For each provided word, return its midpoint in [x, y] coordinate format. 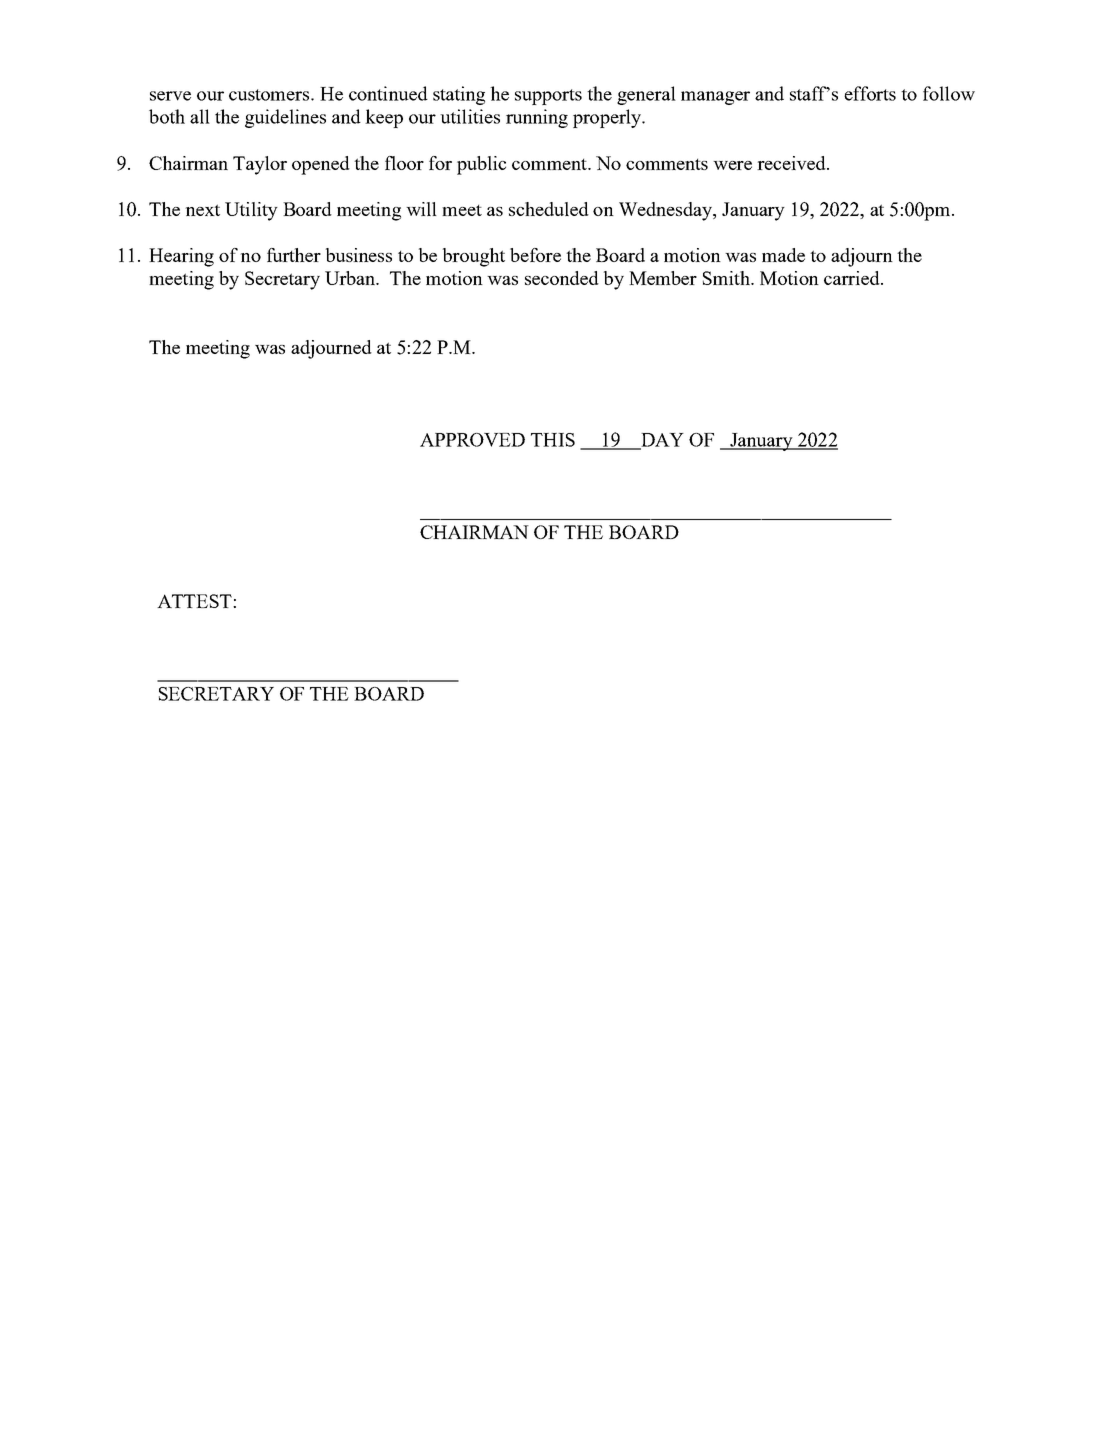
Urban [351, 278]
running [537, 118]
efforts [870, 93]
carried [853, 278]
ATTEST [195, 601]
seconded [562, 278]
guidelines [285, 118]
